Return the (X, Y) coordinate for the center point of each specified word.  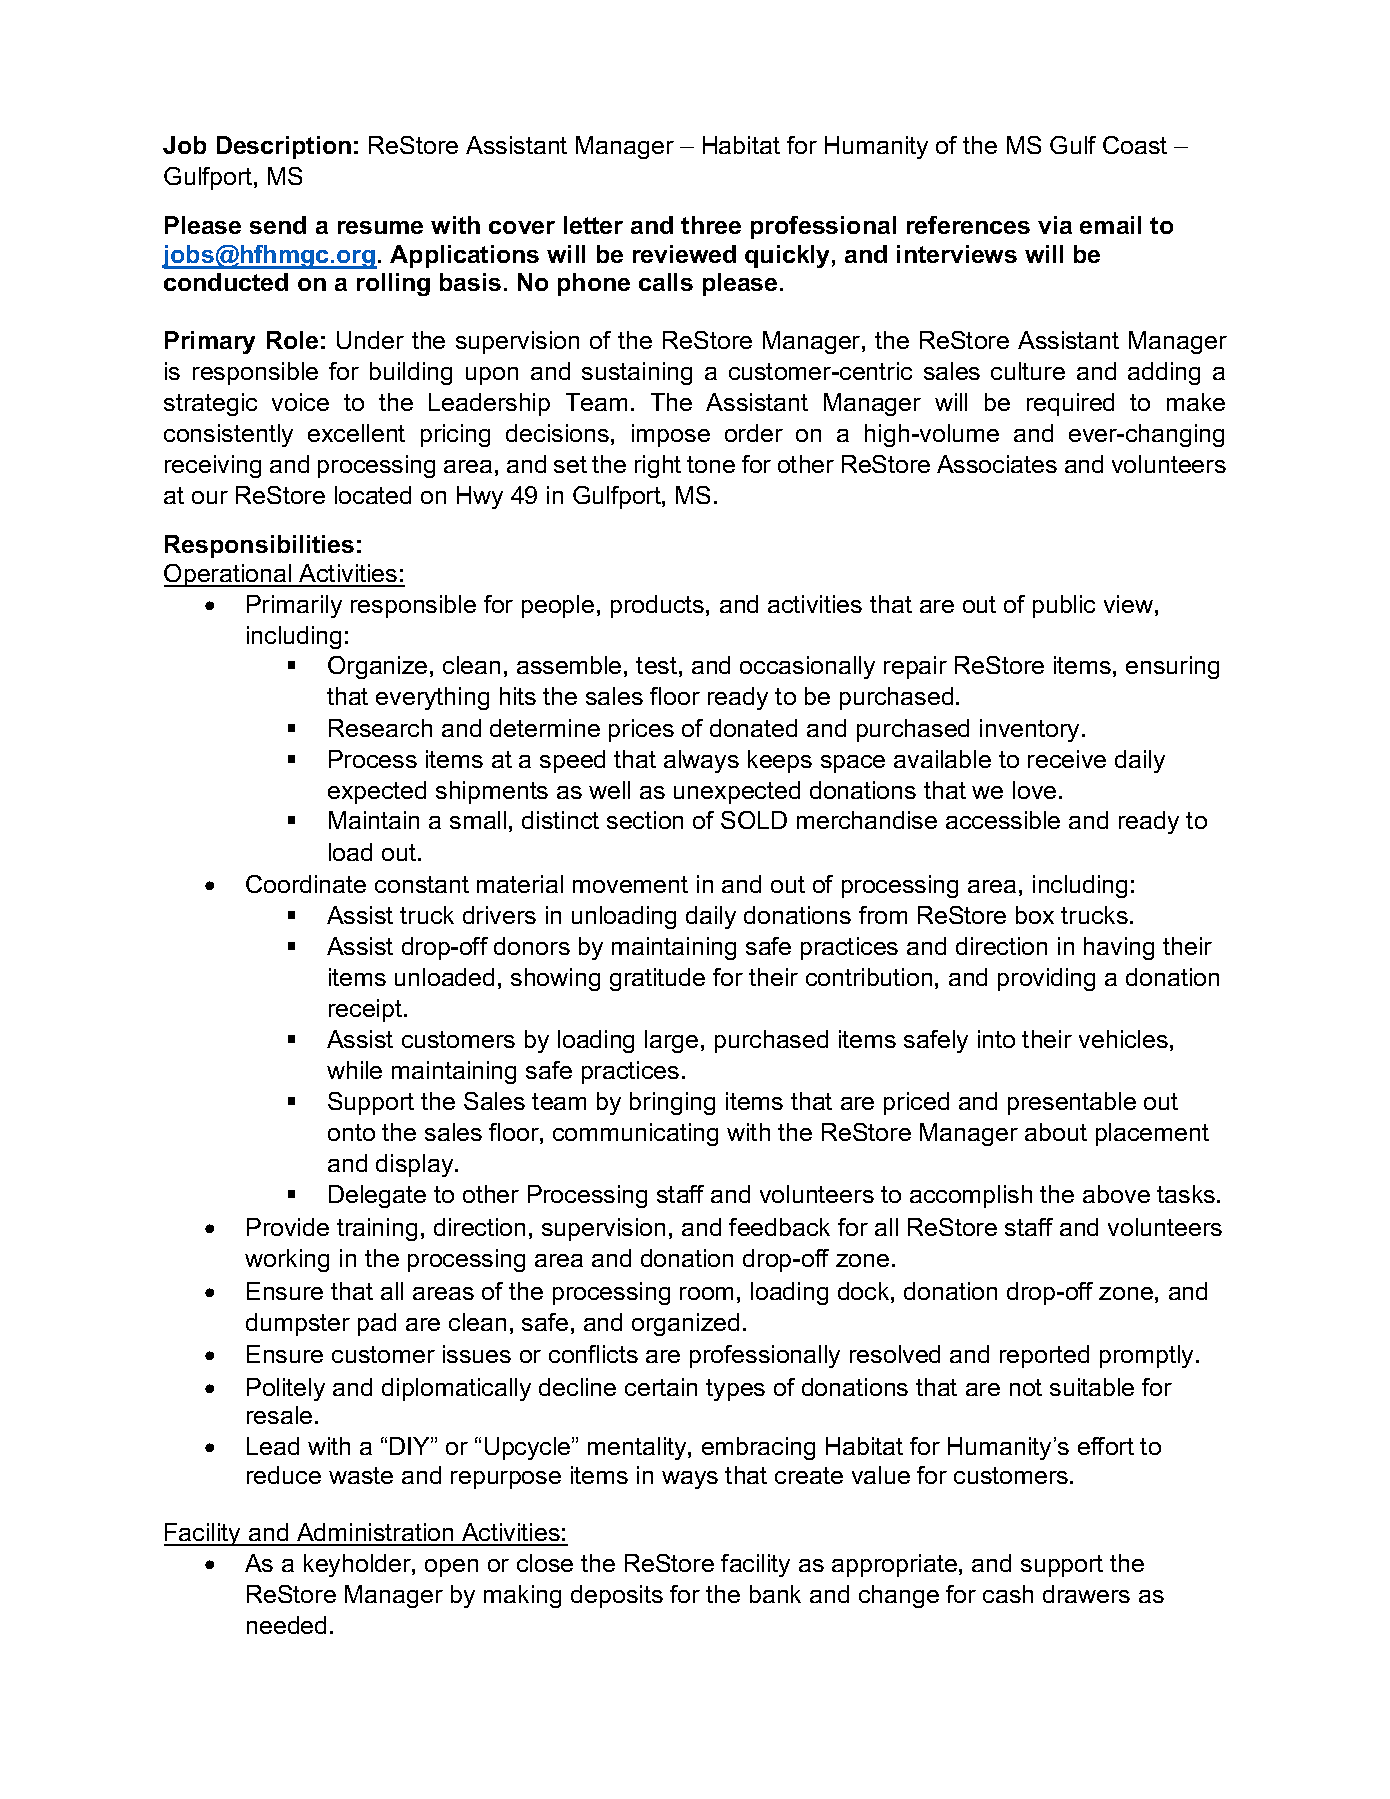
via (1055, 225)
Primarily (294, 606)
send (278, 225)
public (1064, 606)
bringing (672, 1103)
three (711, 225)
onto (351, 1132)
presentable (1072, 1103)
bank (775, 1594)
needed (286, 1625)
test (656, 665)
